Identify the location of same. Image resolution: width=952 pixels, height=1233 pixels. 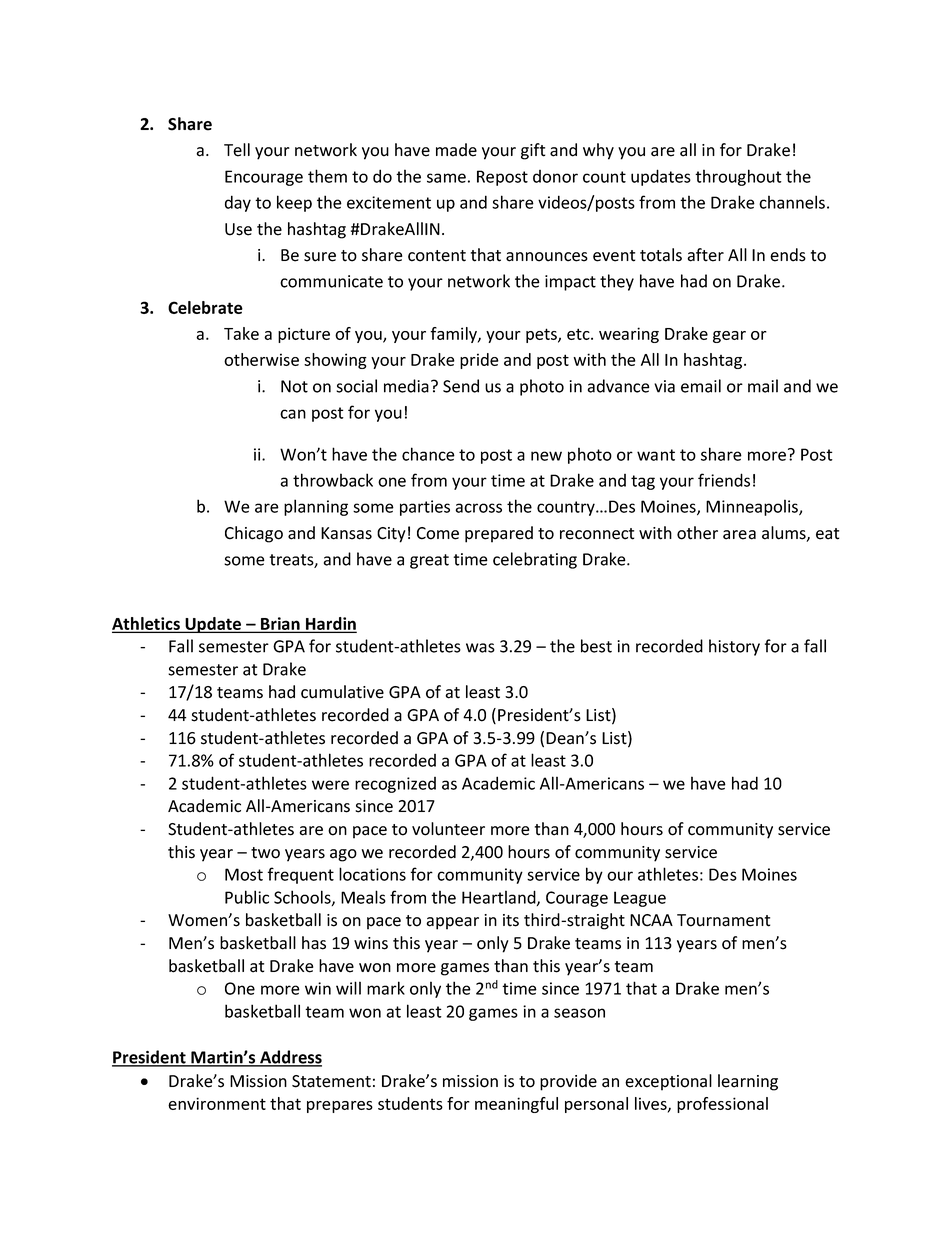
(446, 178).
